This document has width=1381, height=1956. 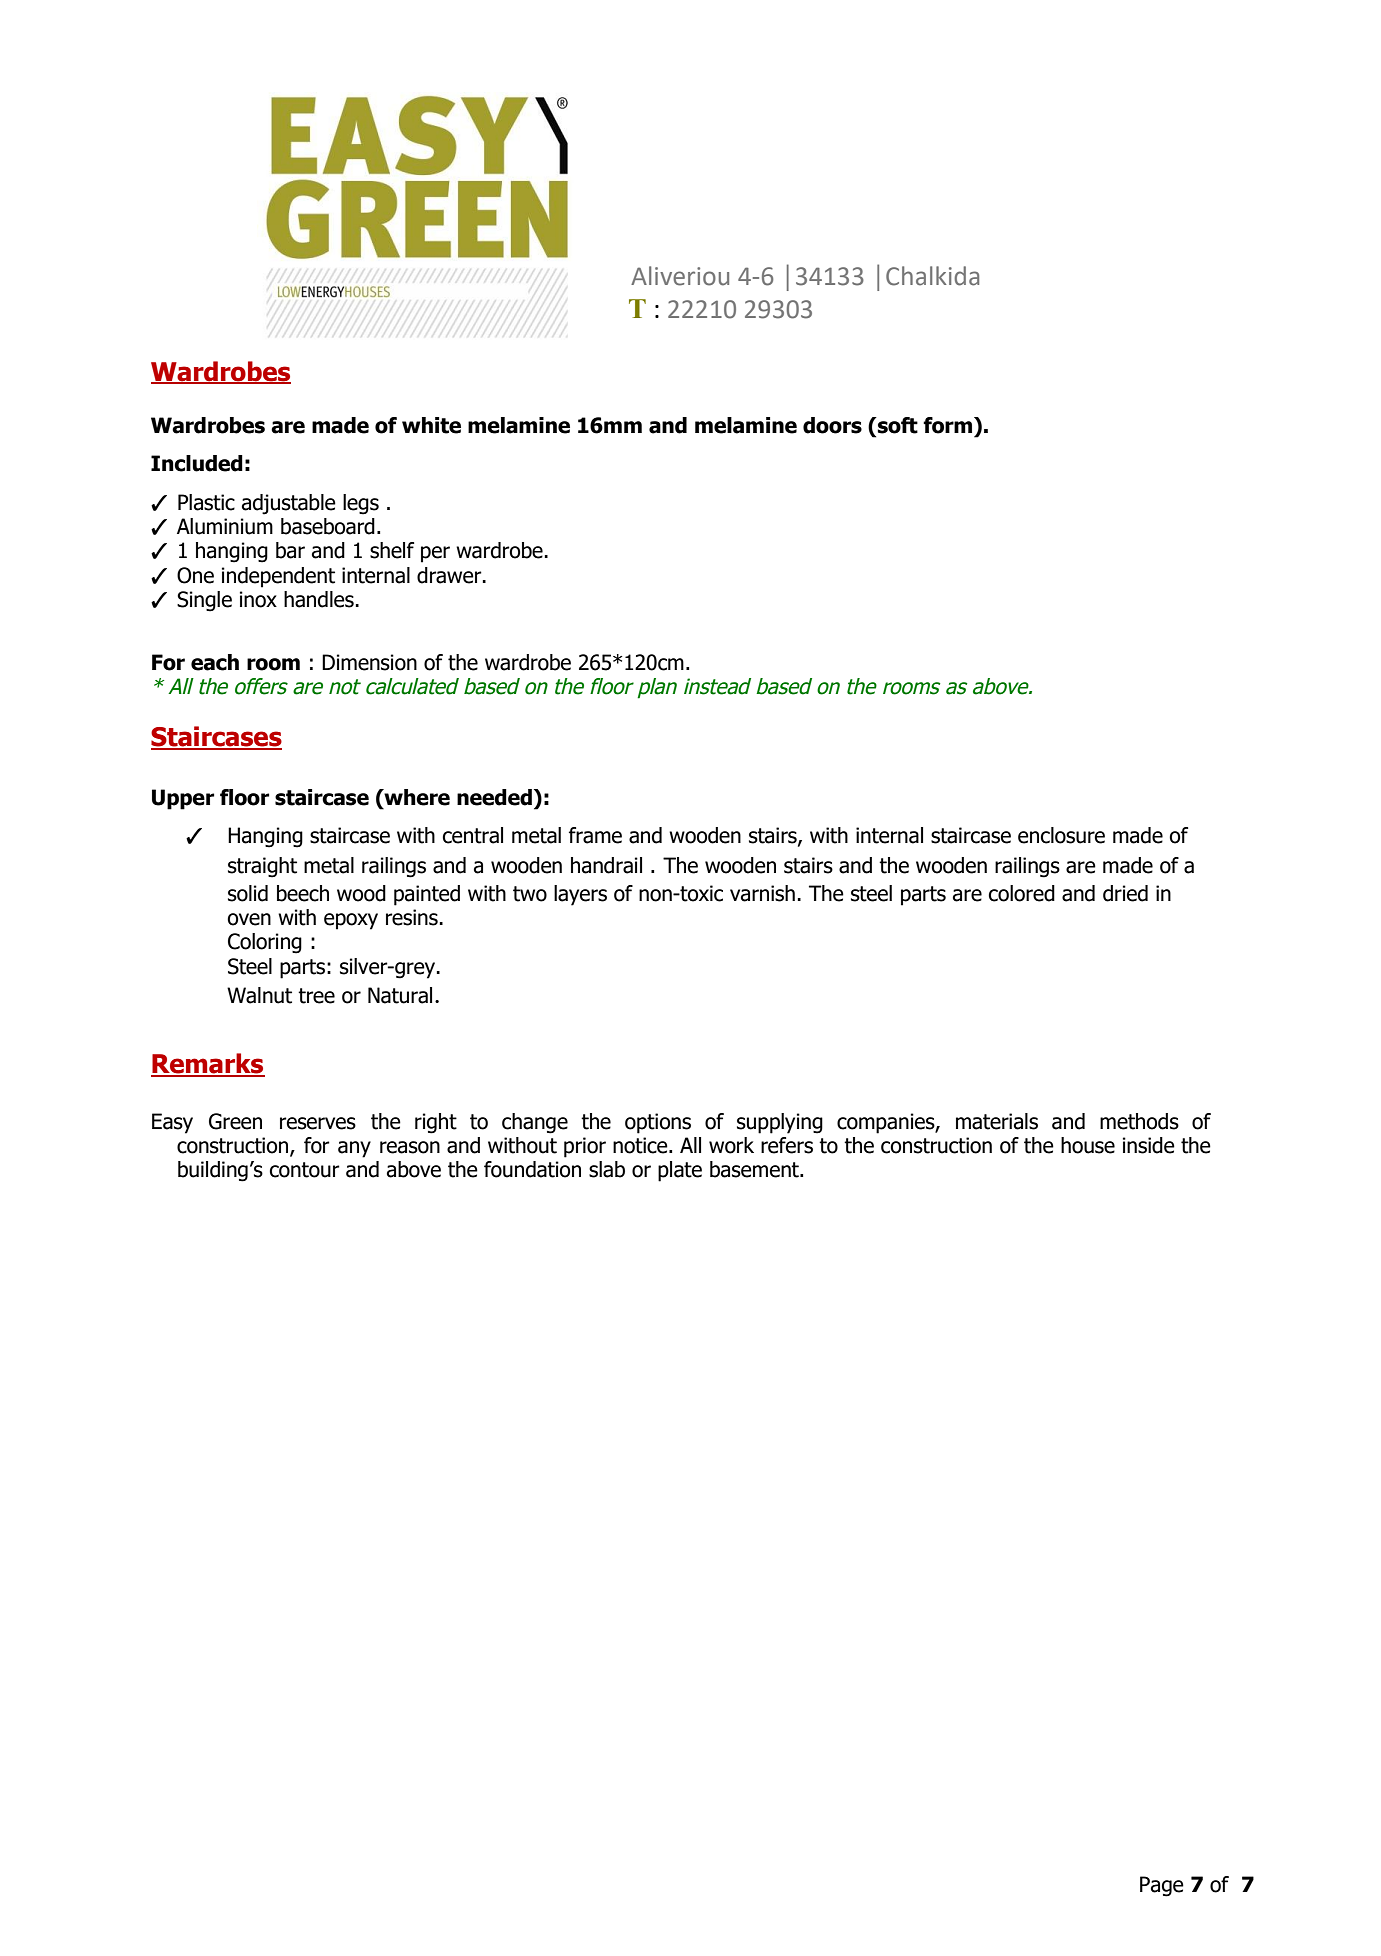 I want to click on layers, so click(x=580, y=895).
